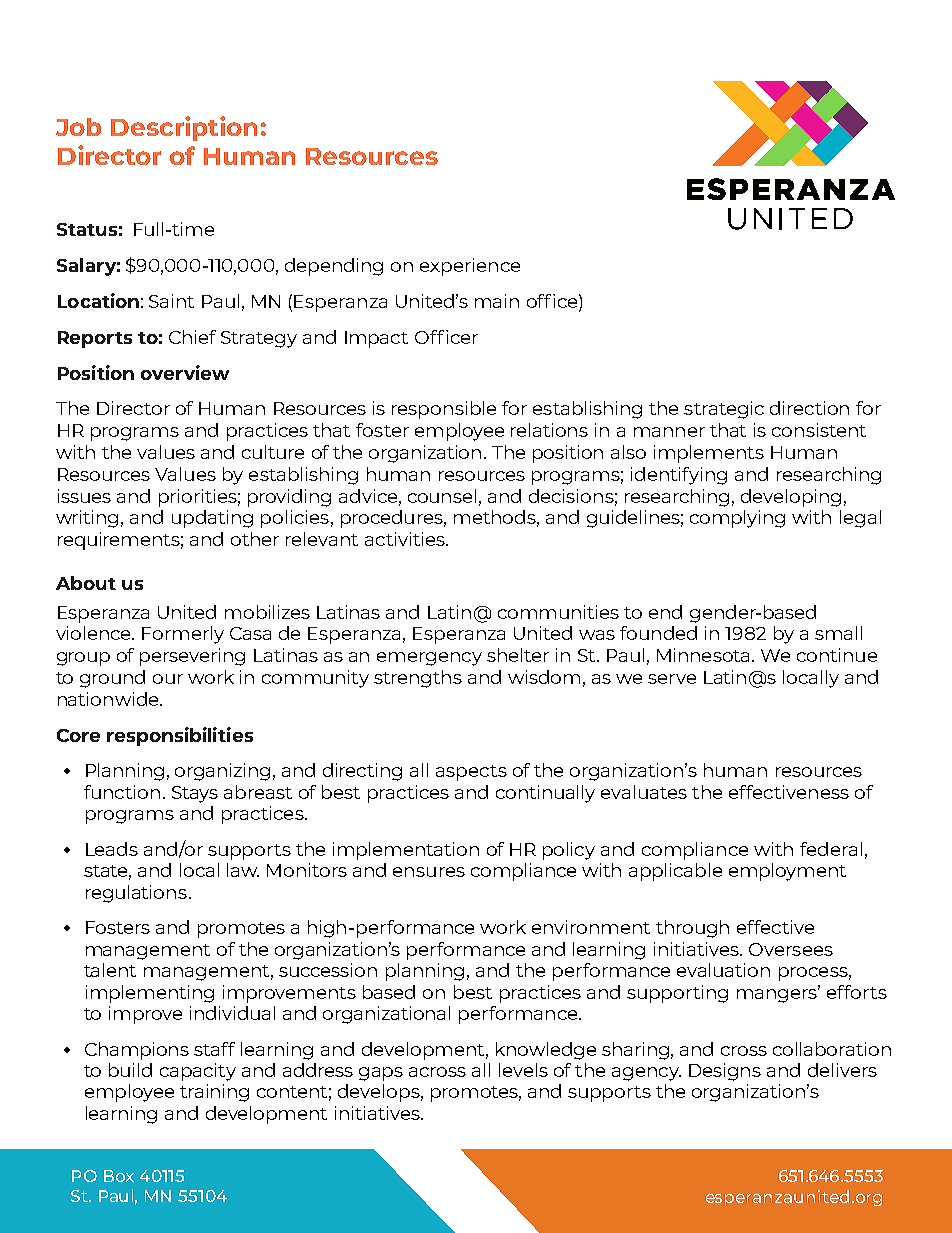 This screenshot has width=952, height=1233. Describe the element at coordinates (470, 267) in the screenshot. I see `experience` at that location.
